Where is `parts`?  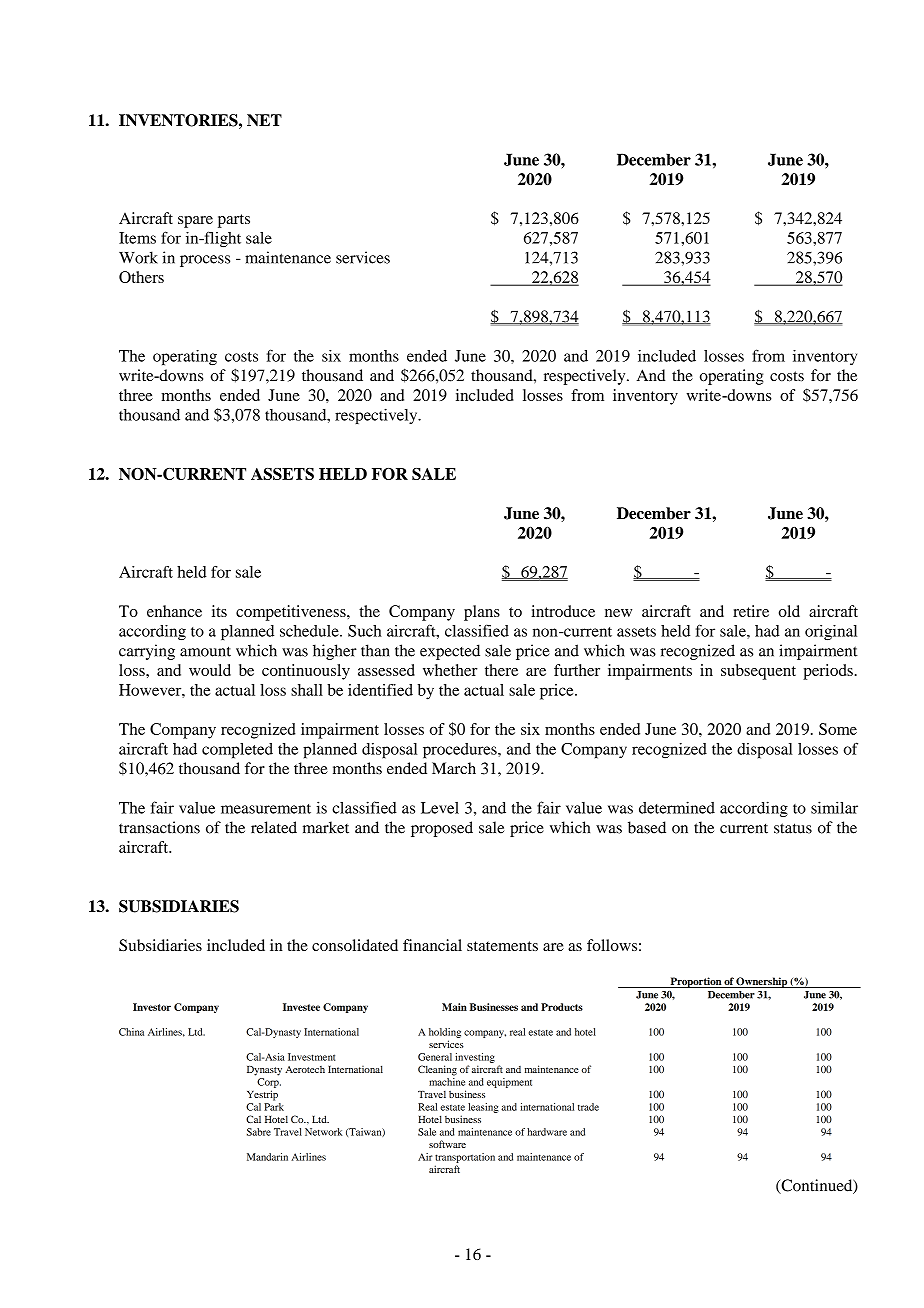 parts is located at coordinates (234, 221).
